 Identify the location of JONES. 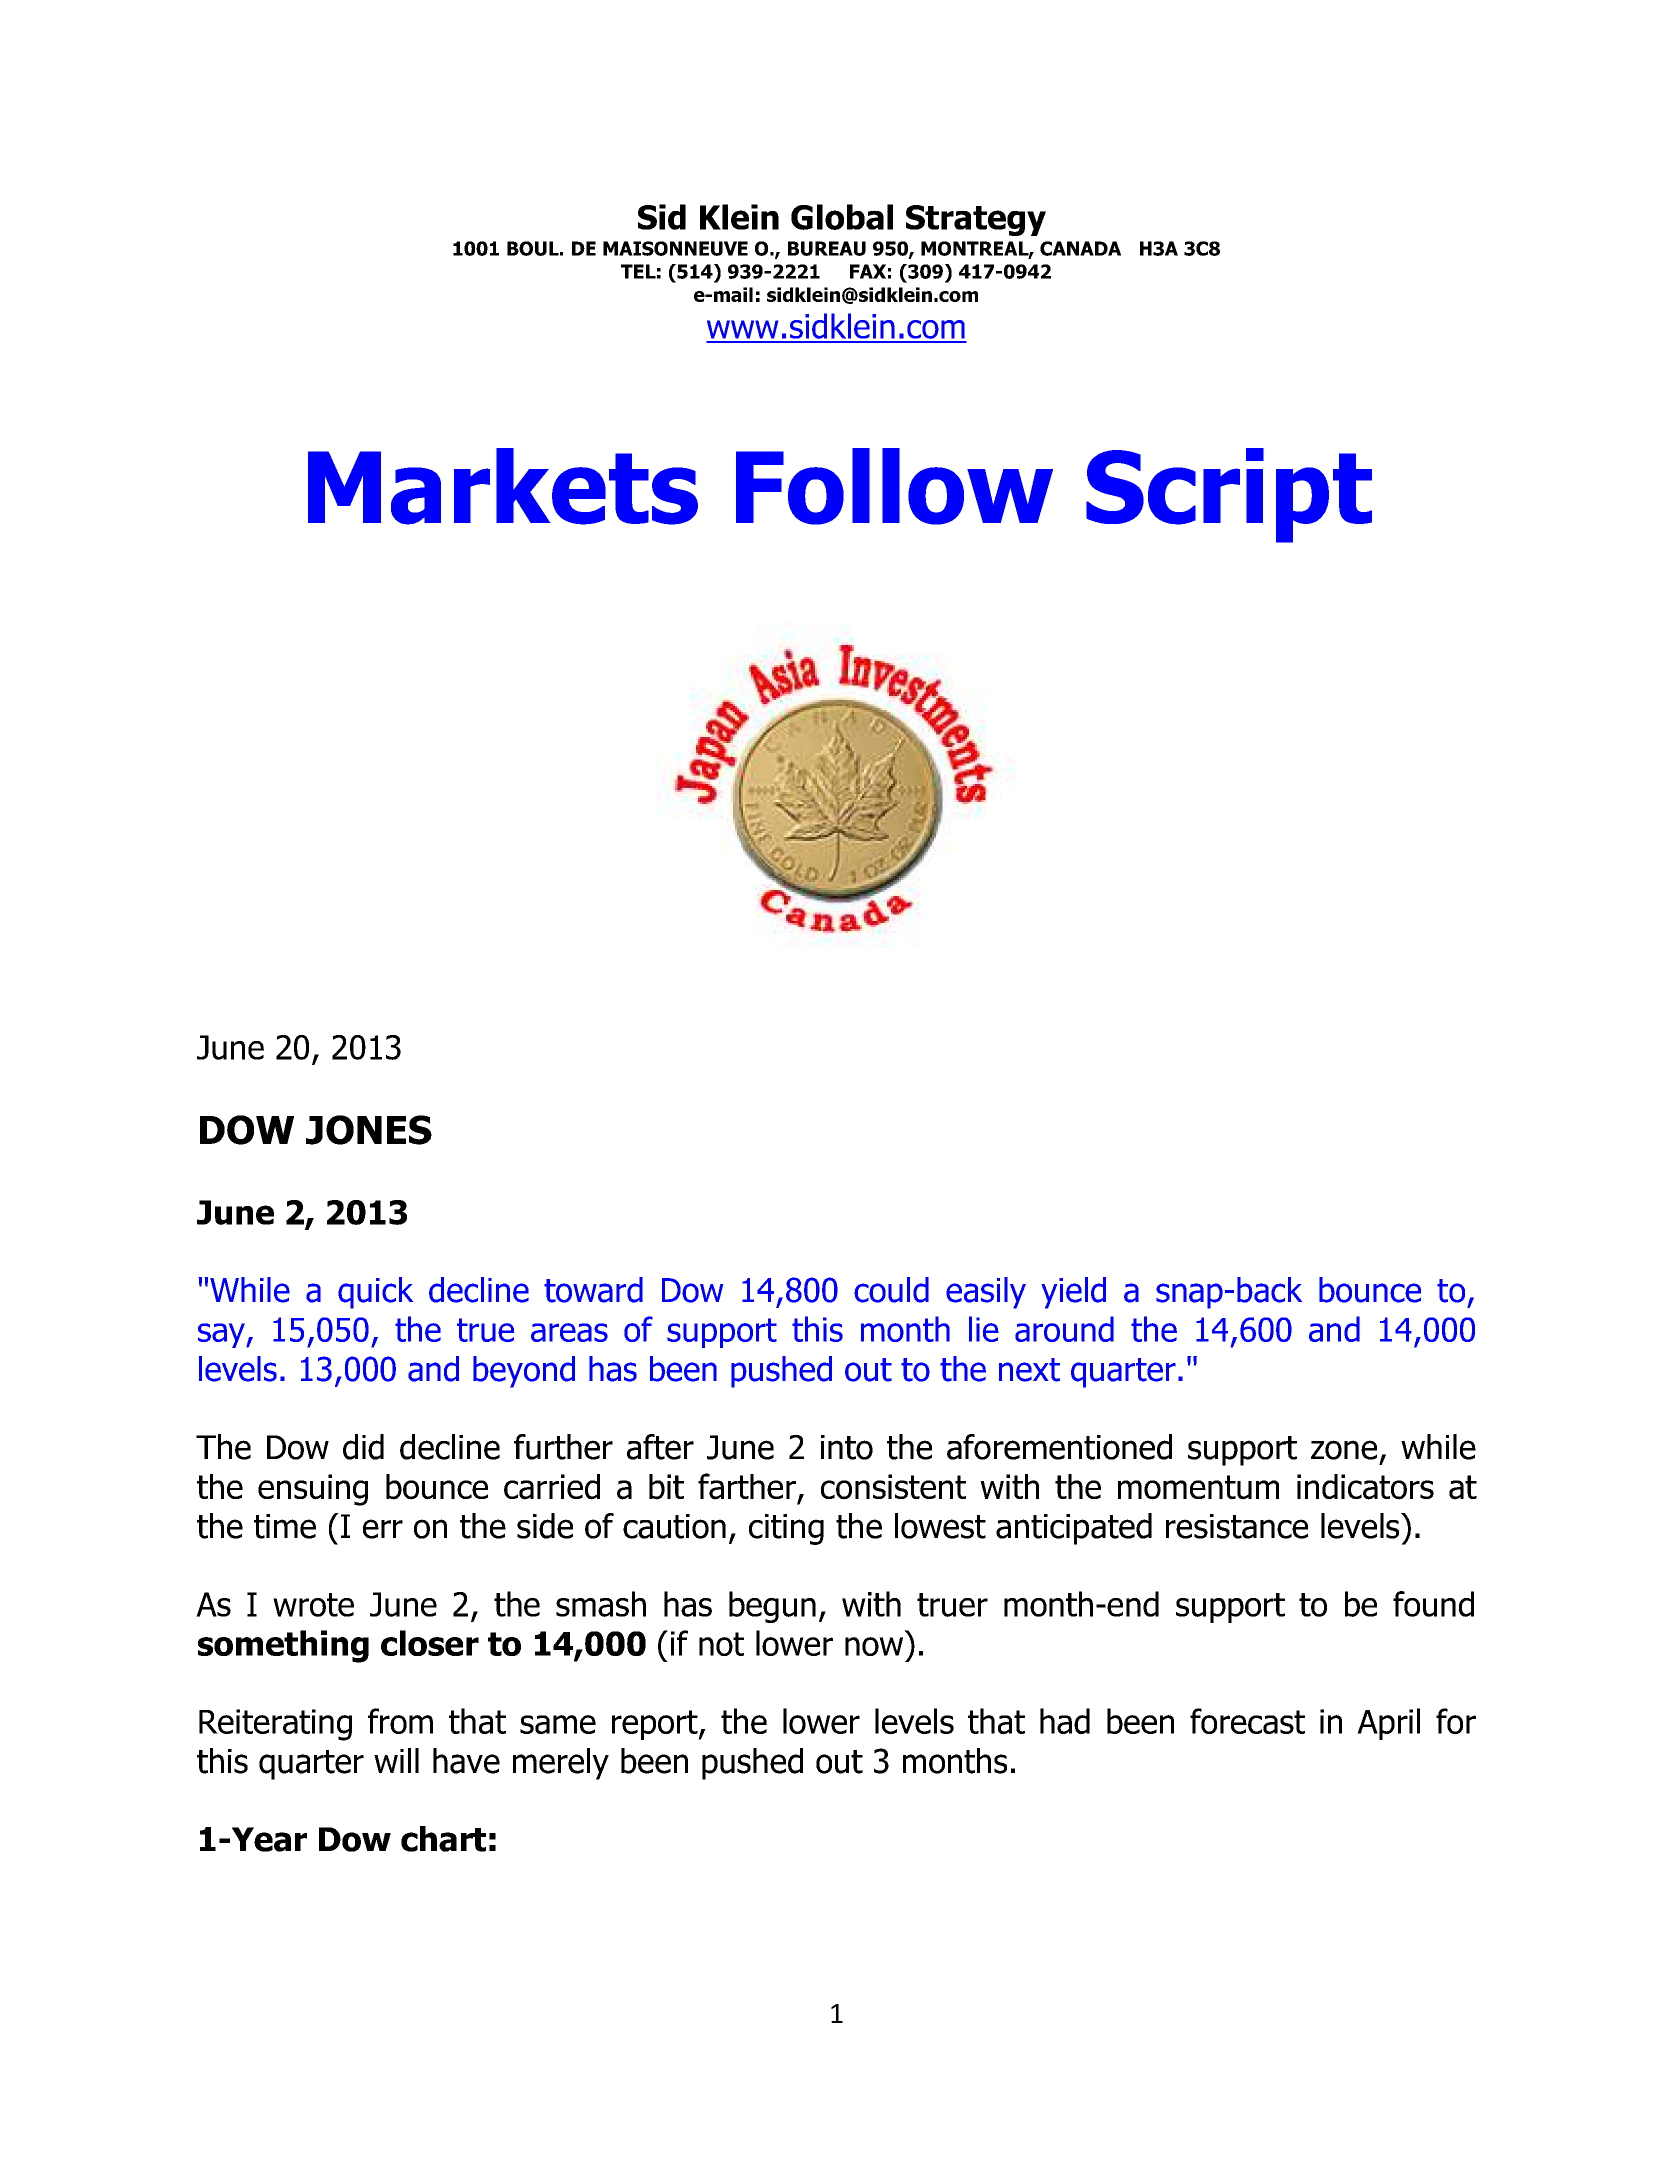
(369, 1130).
